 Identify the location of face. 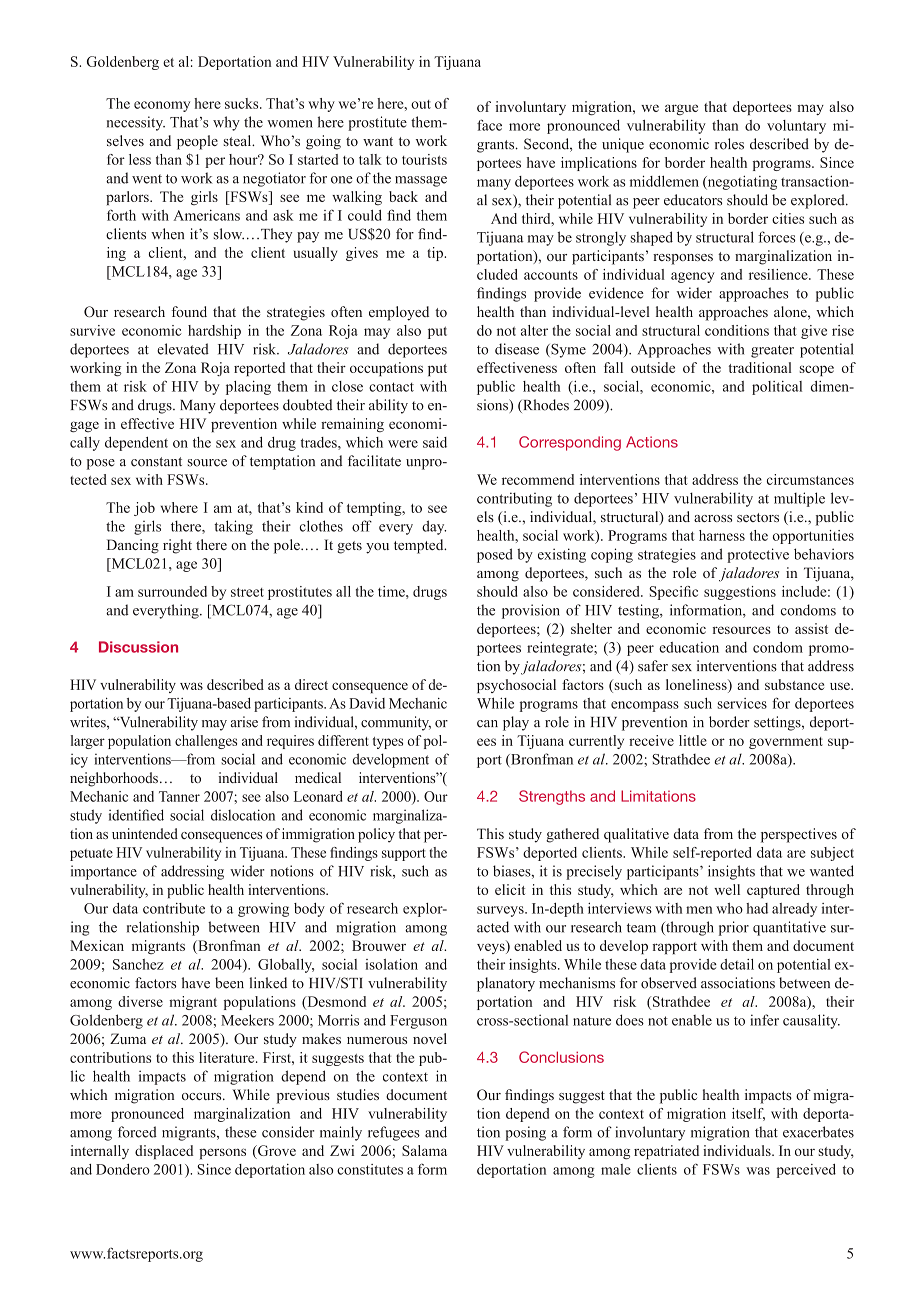
(489, 125).
